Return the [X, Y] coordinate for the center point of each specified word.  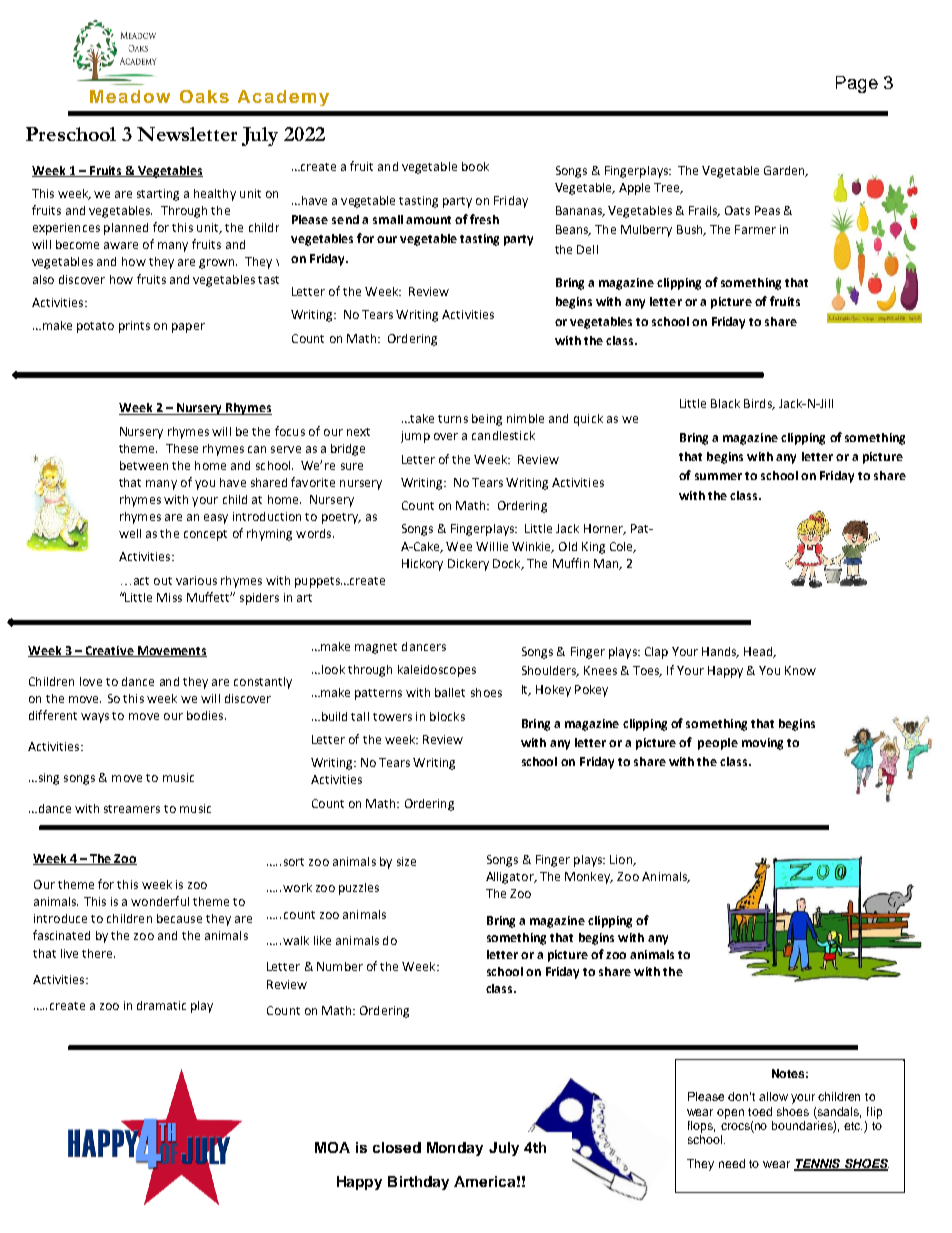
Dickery [468, 565]
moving [762, 744]
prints [134, 327]
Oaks [204, 96]
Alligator [511, 878]
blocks [447, 716]
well [130, 533]
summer [718, 476]
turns [453, 419]
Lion [622, 860]
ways [95, 718]
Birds [759, 404]
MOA [332, 1147]
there [98, 953]
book [475, 166]
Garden [785, 171]
